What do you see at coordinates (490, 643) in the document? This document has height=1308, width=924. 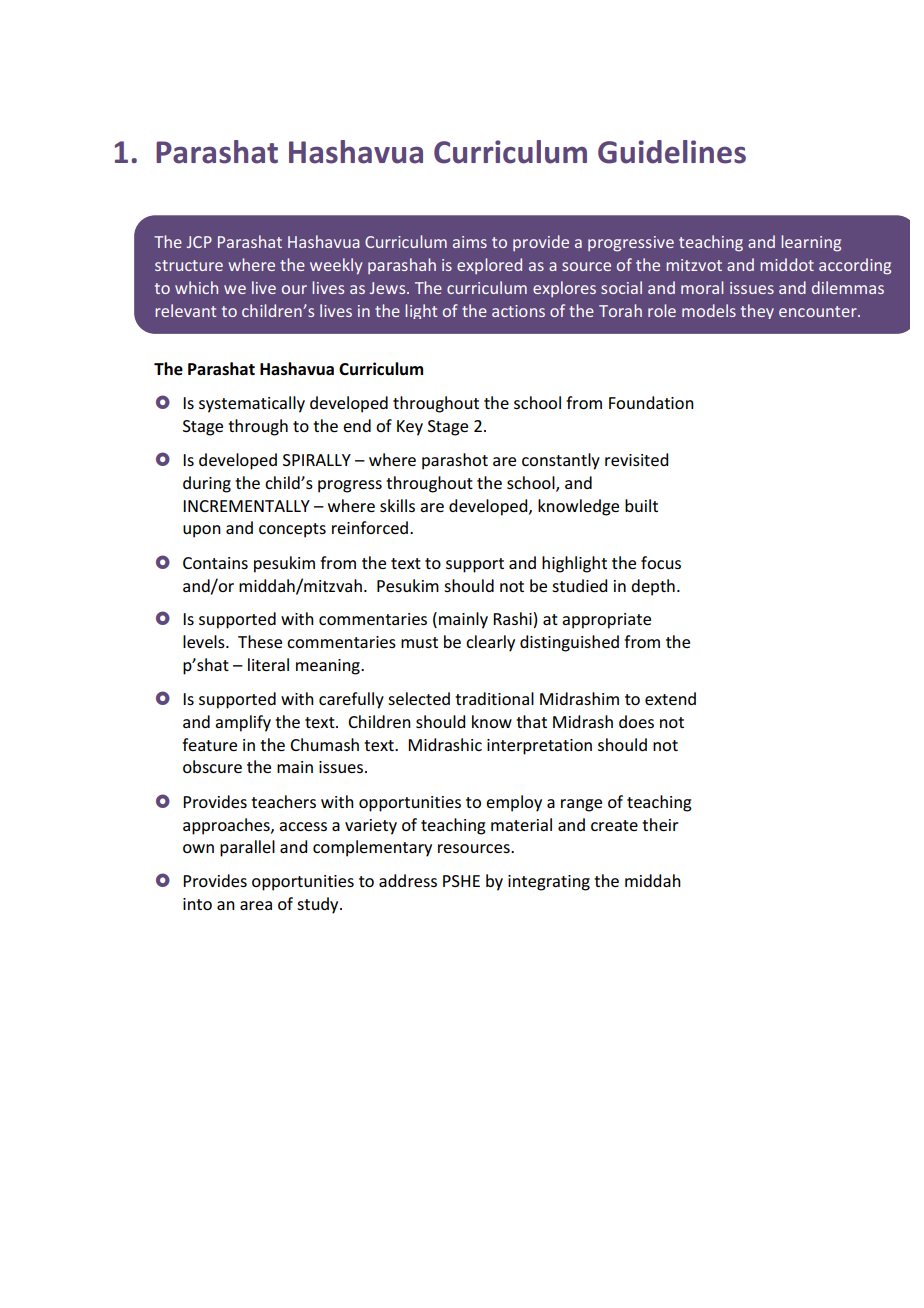 I see `clearly` at bounding box center [490, 643].
